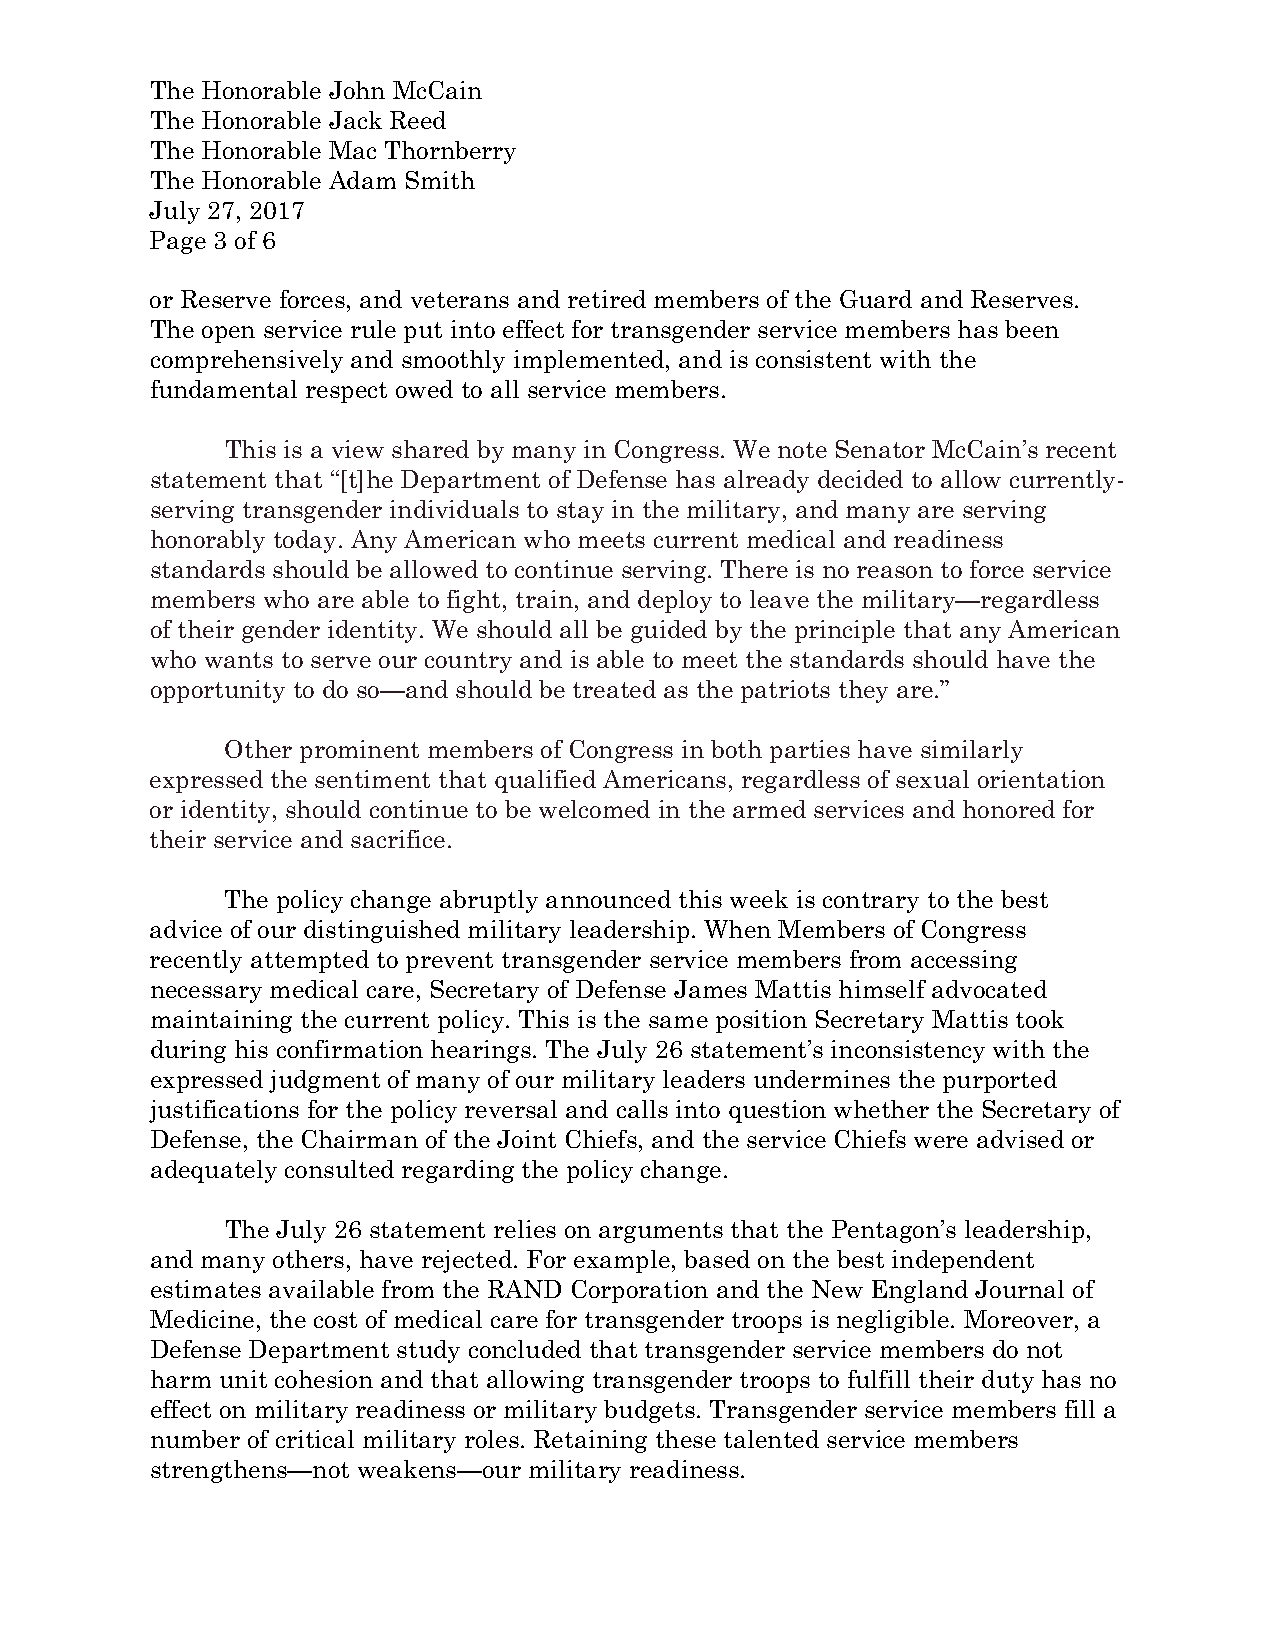  Describe the element at coordinates (359, 751) in the screenshot. I see `prominent` at that location.
